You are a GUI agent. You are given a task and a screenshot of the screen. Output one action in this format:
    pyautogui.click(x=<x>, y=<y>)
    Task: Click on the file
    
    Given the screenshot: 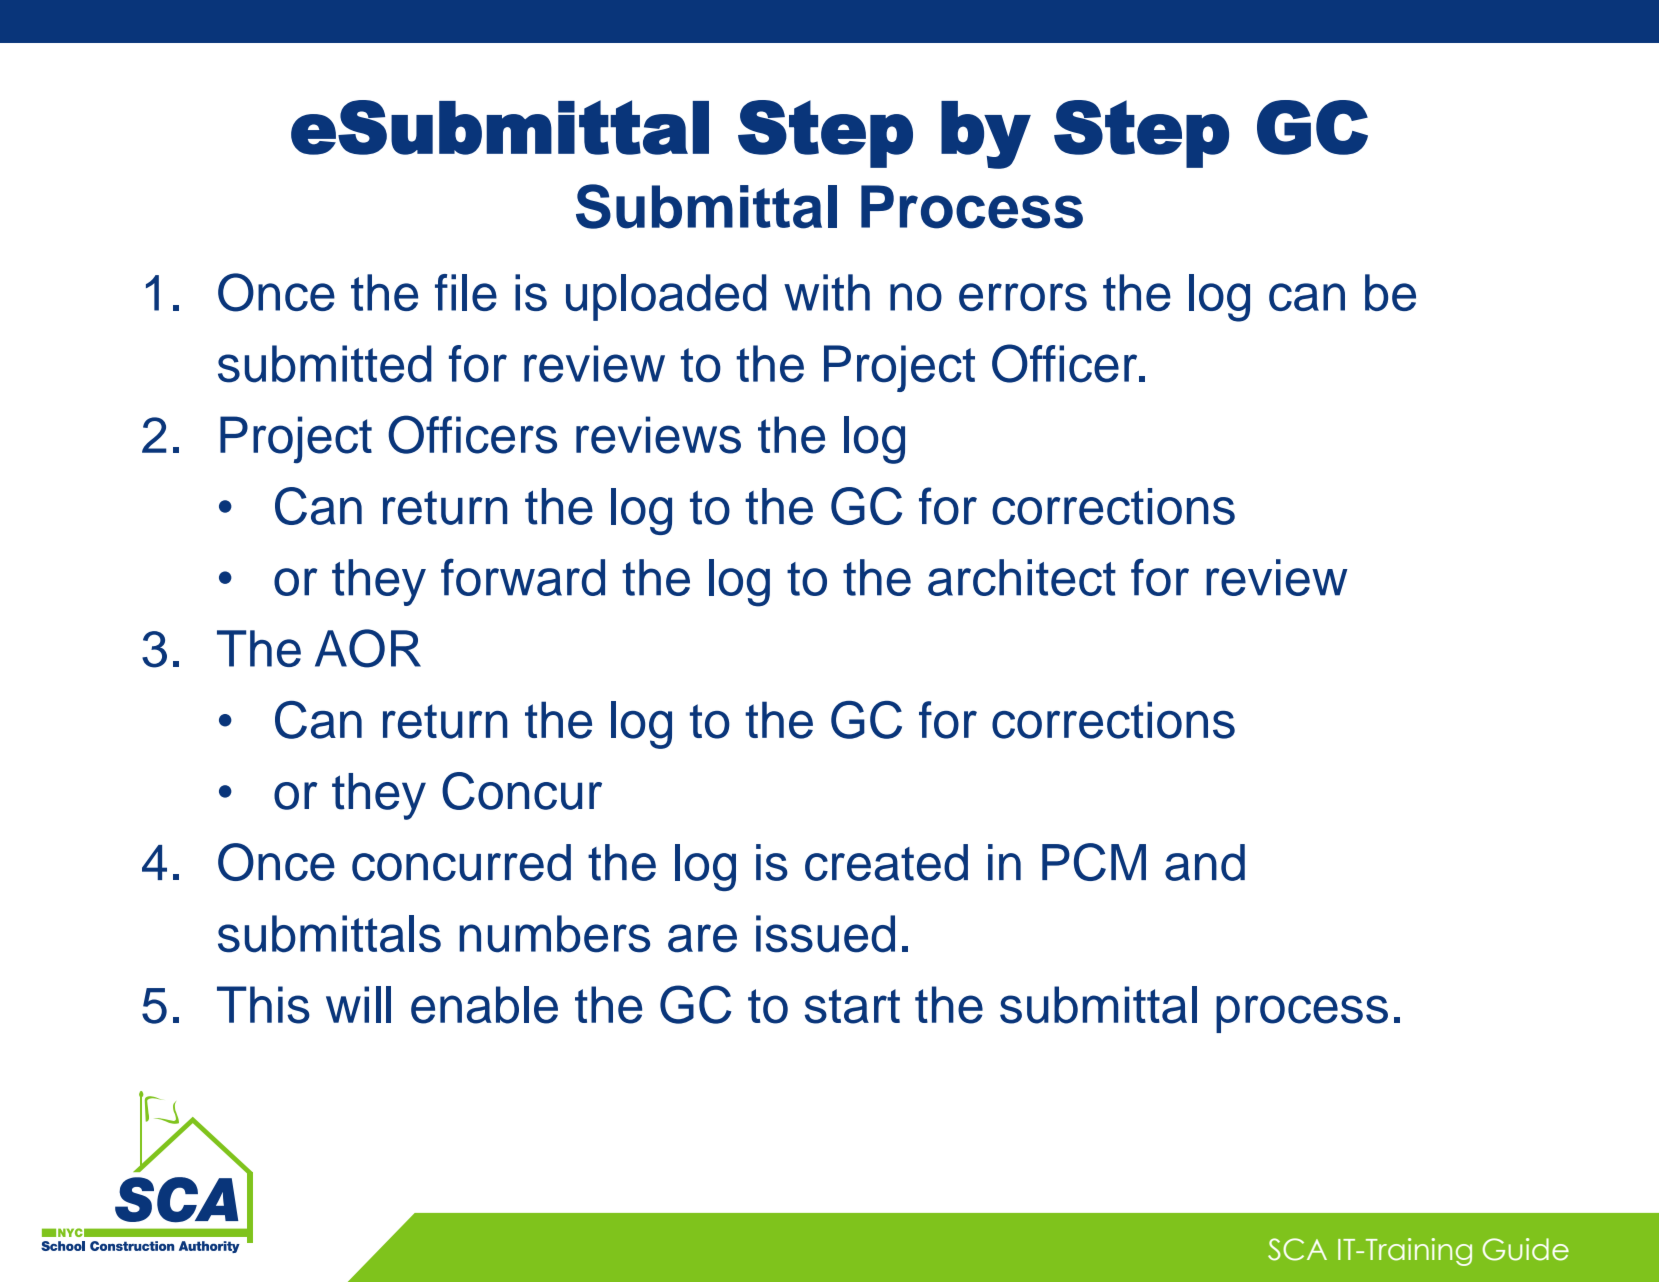 What is the action you would take?
    pyautogui.click(x=466, y=292)
